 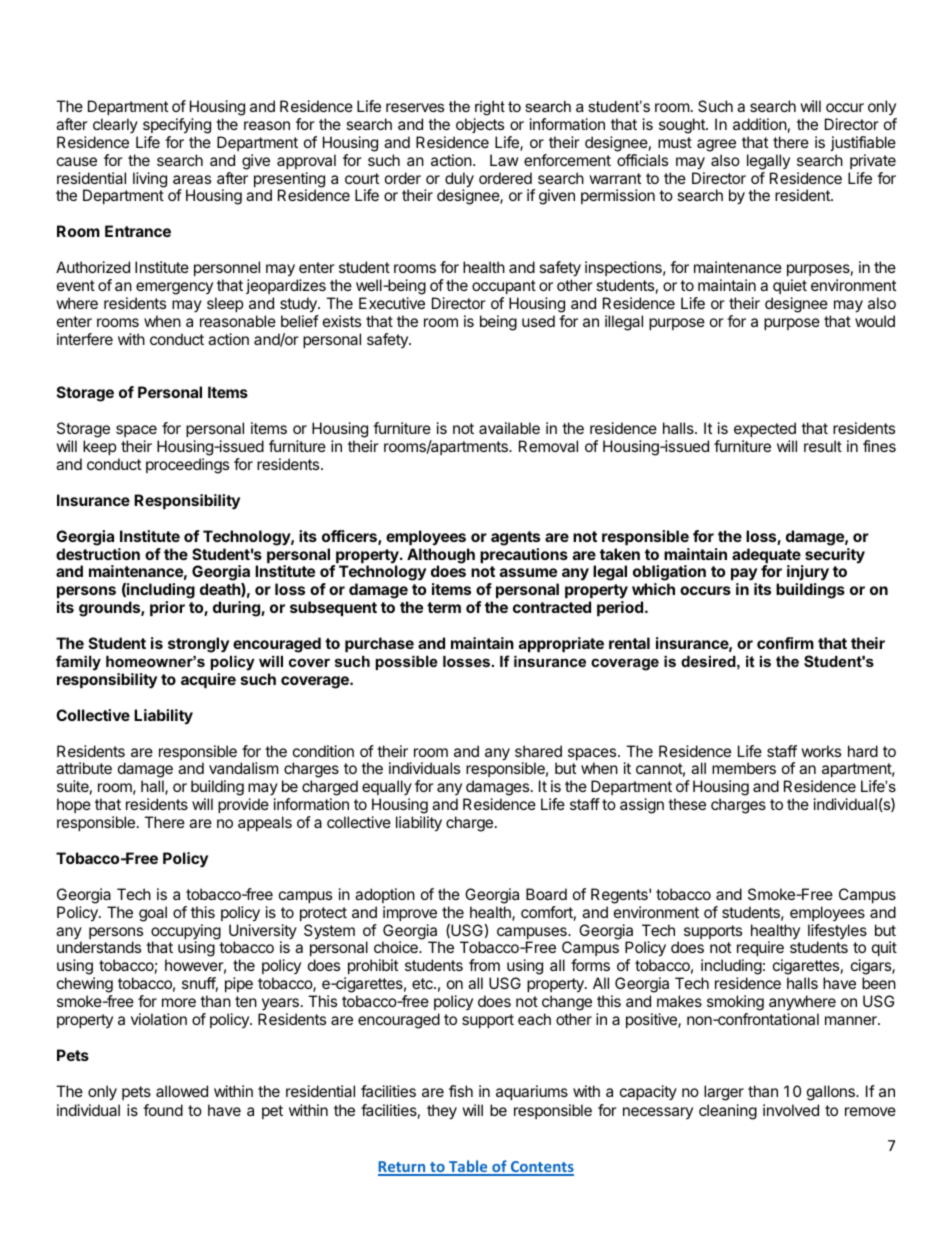 I want to click on objects, so click(x=480, y=125).
